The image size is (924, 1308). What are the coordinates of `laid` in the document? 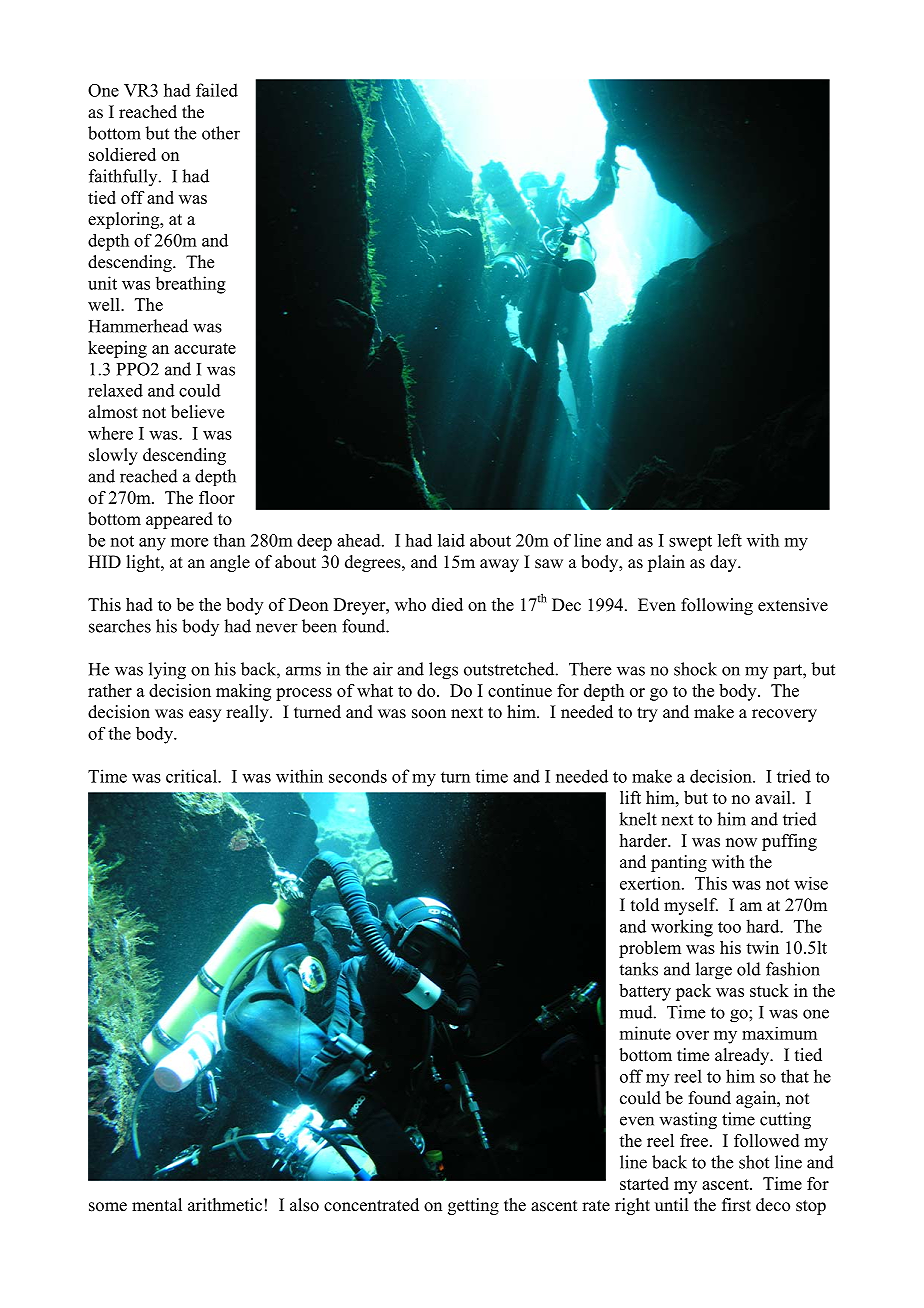 It's located at (451, 540).
